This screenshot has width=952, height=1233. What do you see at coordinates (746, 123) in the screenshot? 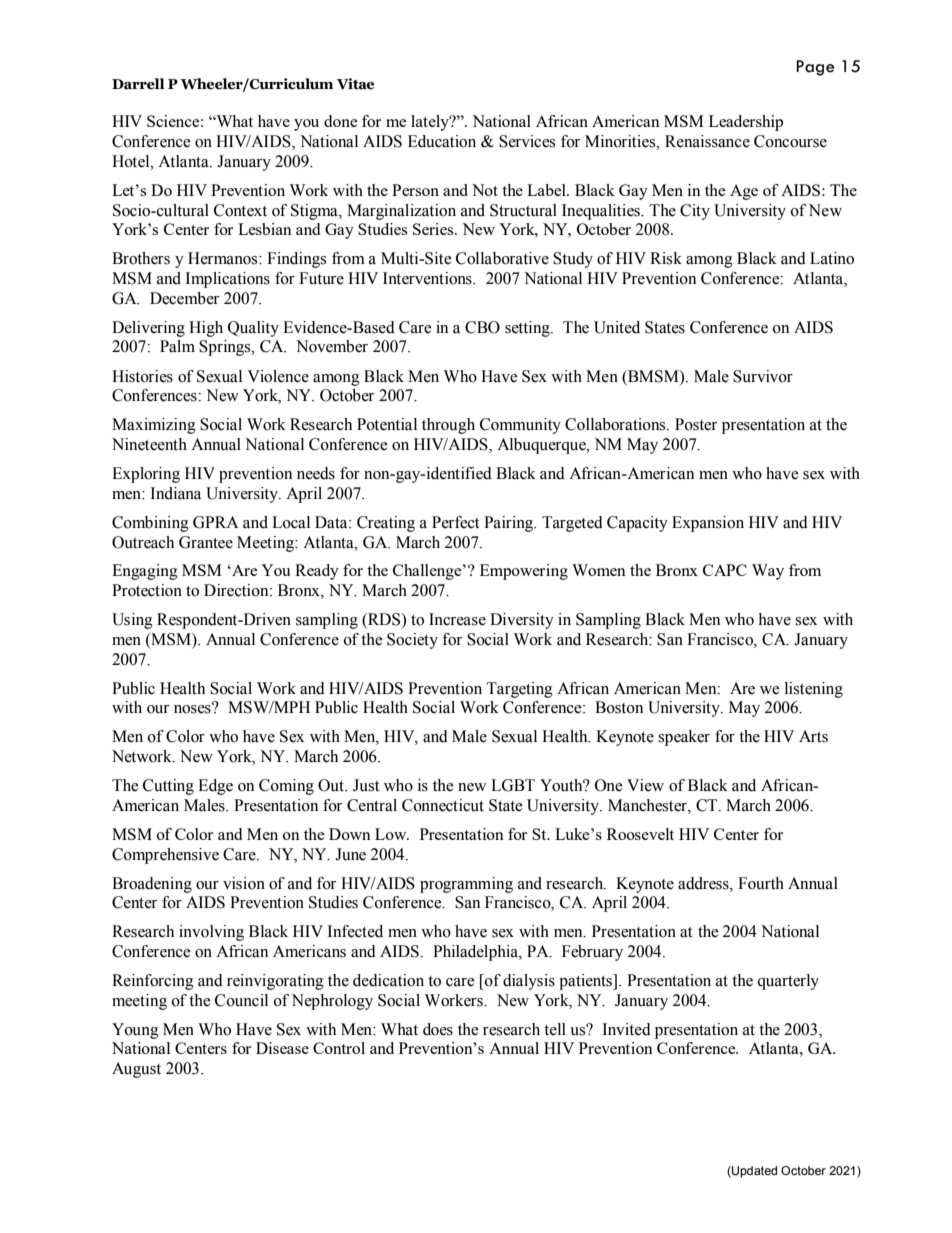
I see `Leadership` at bounding box center [746, 123].
